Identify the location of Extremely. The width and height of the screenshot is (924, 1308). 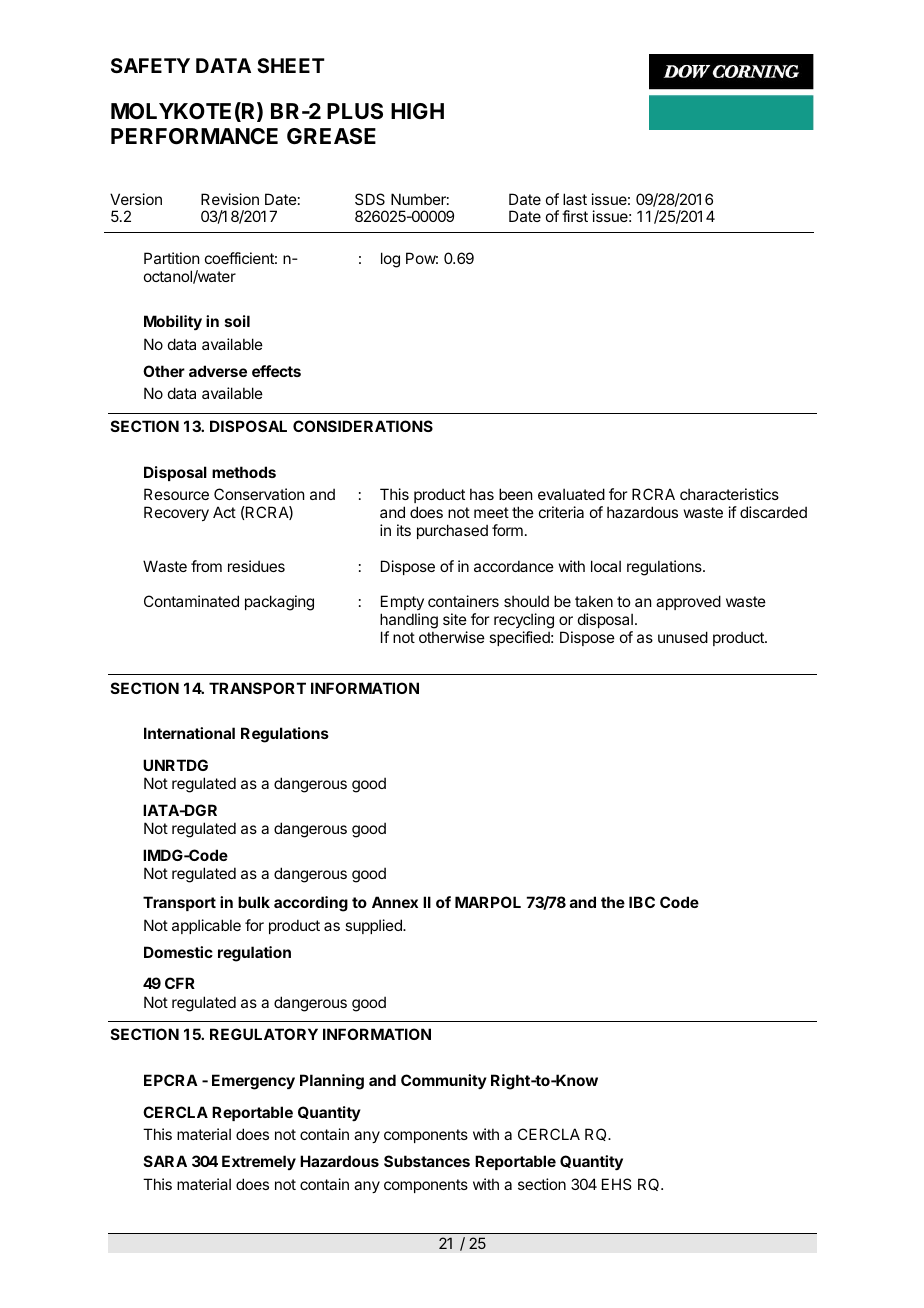
(259, 1162).
